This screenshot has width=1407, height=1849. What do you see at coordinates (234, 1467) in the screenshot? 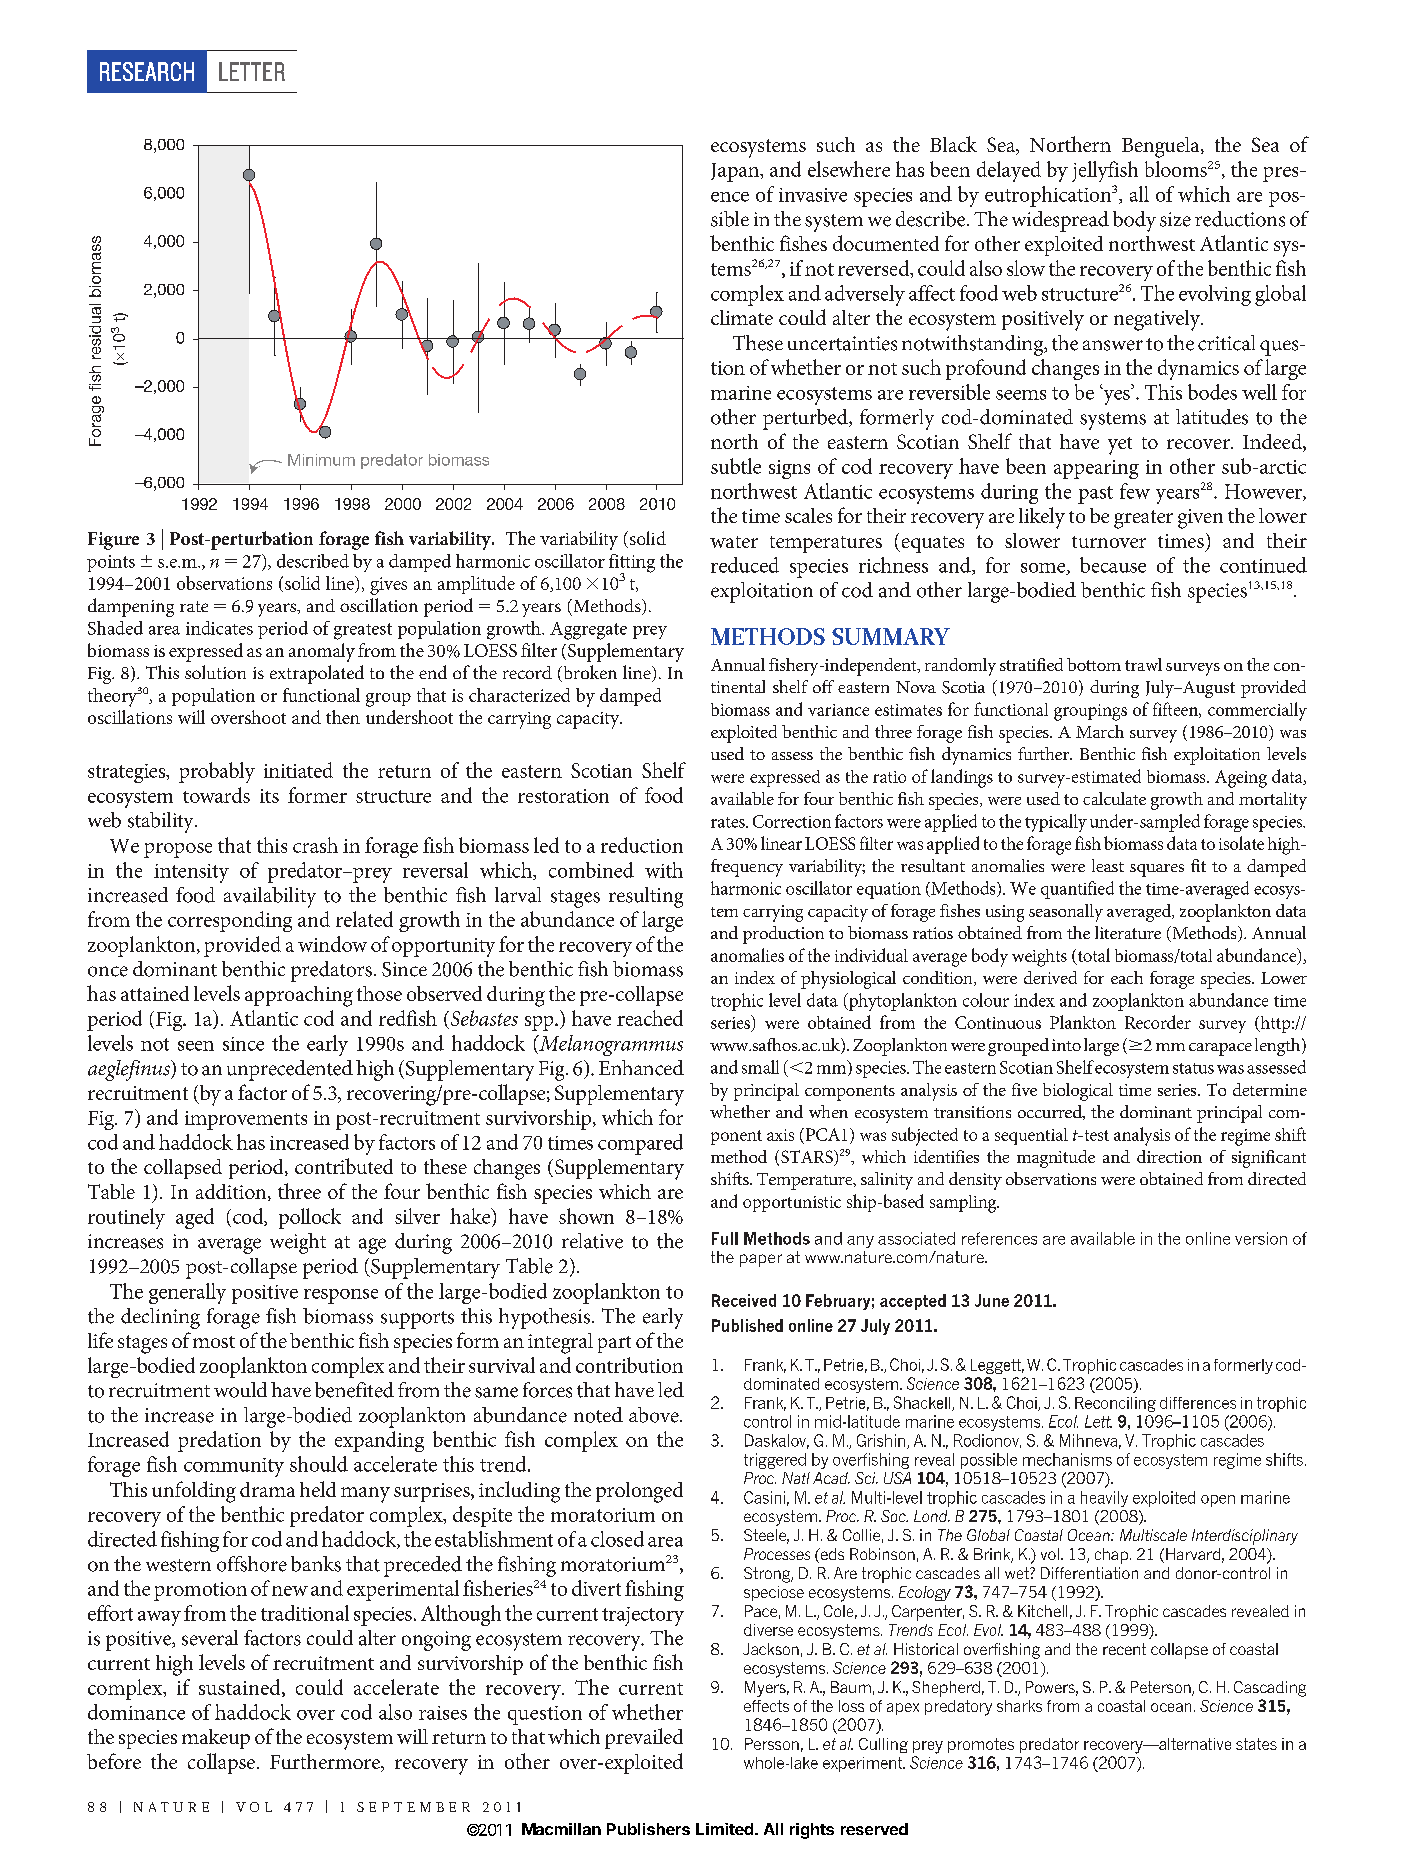
I see `community` at bounding box center [234, 1467].
